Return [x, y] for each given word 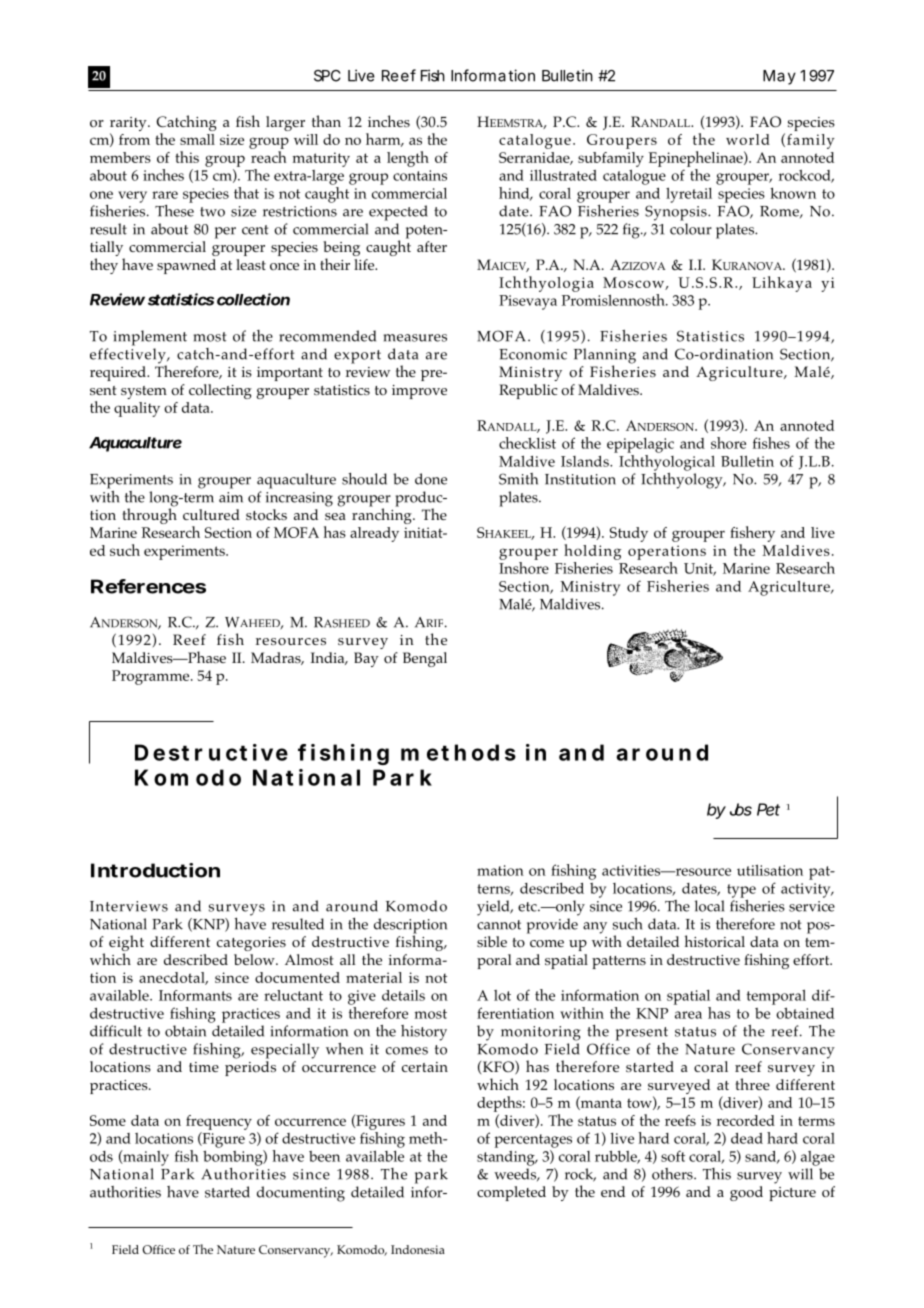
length [408, 159]
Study [629, 534]
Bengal [425, 659]
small [197, 139]
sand [762, 1157]
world [748, 139]
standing [507, 1158]
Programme [152, 677]
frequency [219, 1122]
